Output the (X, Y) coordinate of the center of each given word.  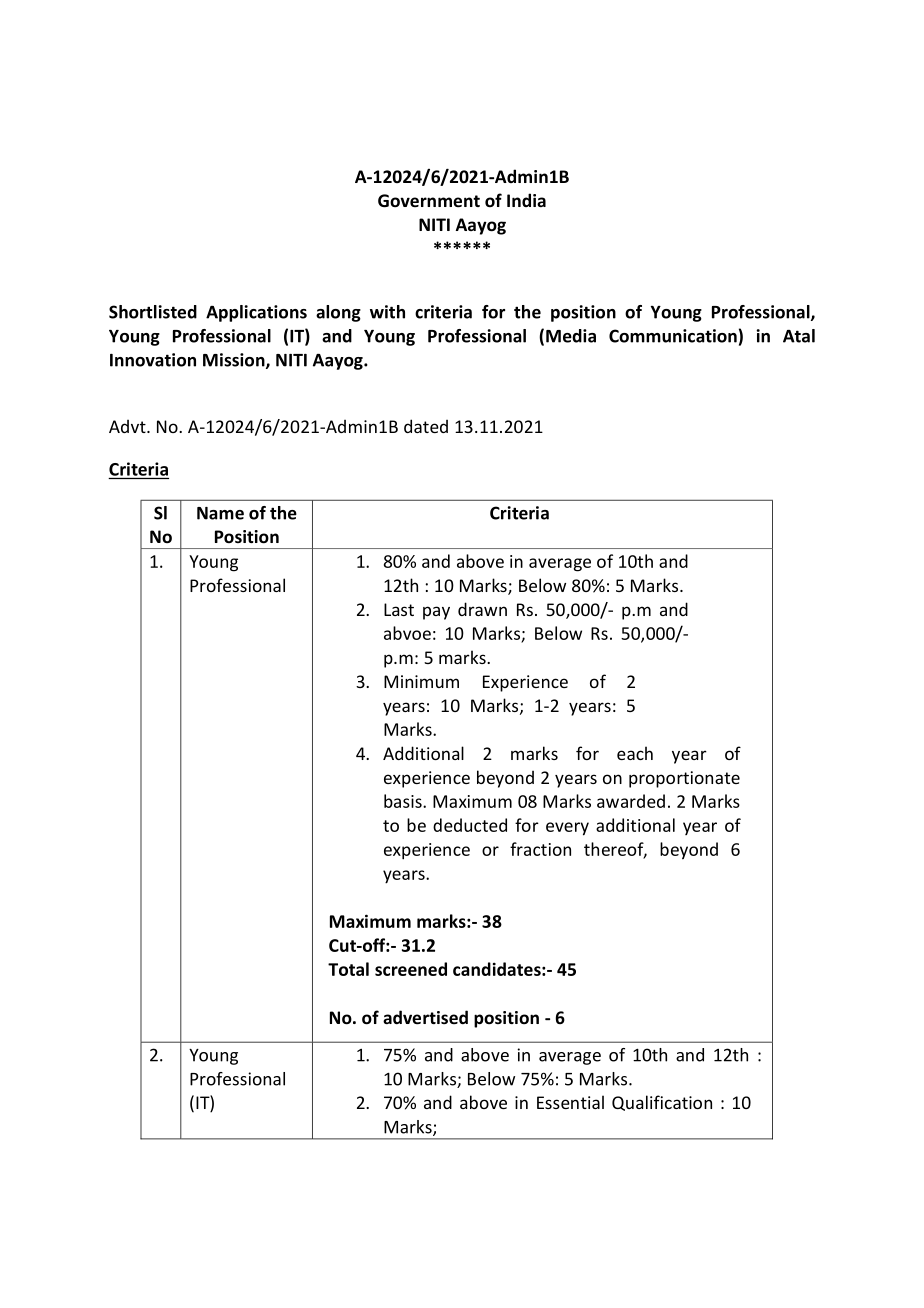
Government (429, 201)
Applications (256, 313)
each (635, 753)
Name (220, 513)
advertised (425, 1017)
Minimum (421, 681)
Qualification (662, 1103)
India (526, 200)
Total (348, 969)
